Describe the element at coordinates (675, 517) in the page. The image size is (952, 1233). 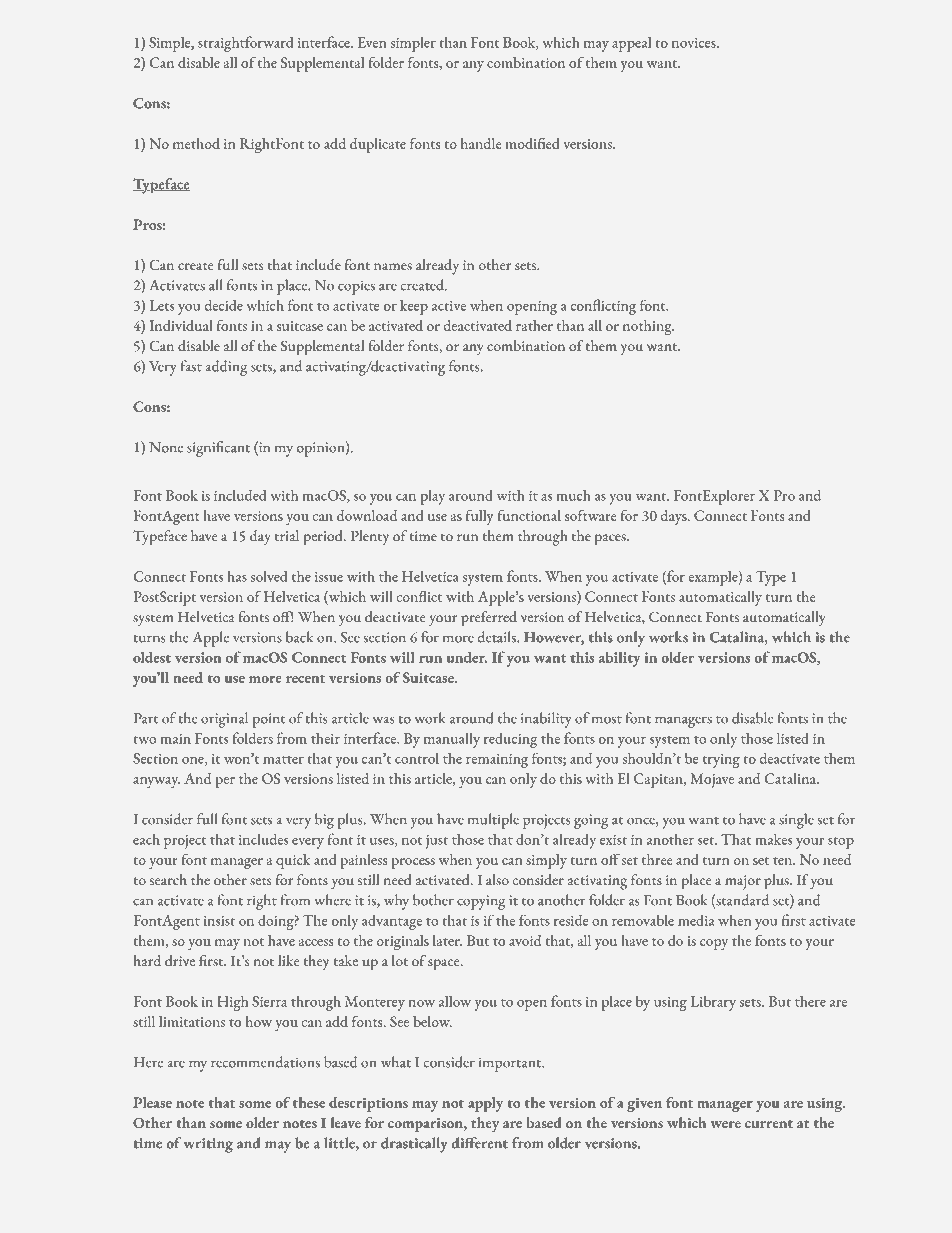
I see `days` at that location.
